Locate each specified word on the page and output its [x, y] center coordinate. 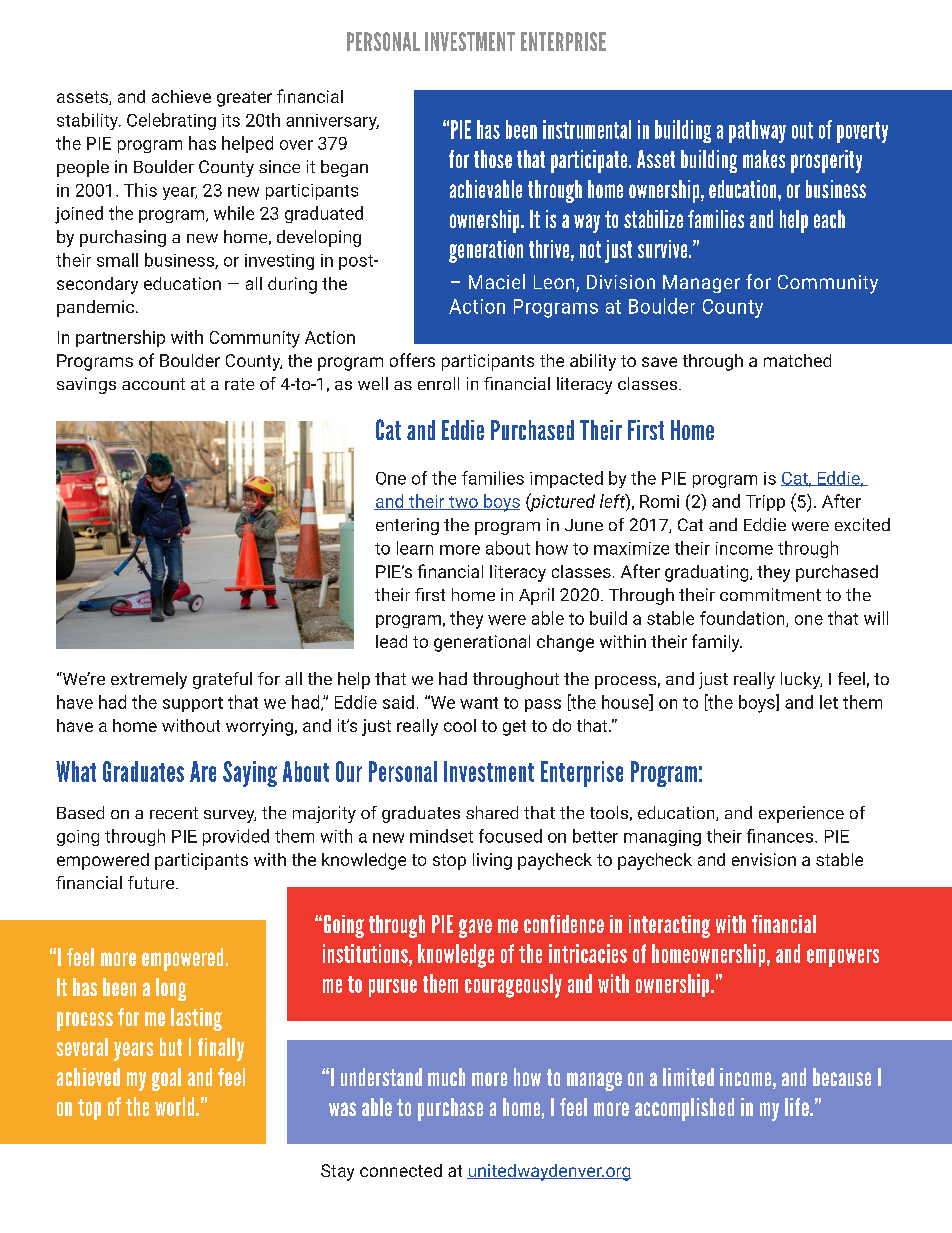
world [176, 1106]
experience [801, 814]
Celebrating [171, 121]
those [493, 159]
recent [174, 813]
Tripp [765, 503]
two [463, 503]
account [153, 384]
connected [401, 1170]
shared [492, 812]
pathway [757, 131]
